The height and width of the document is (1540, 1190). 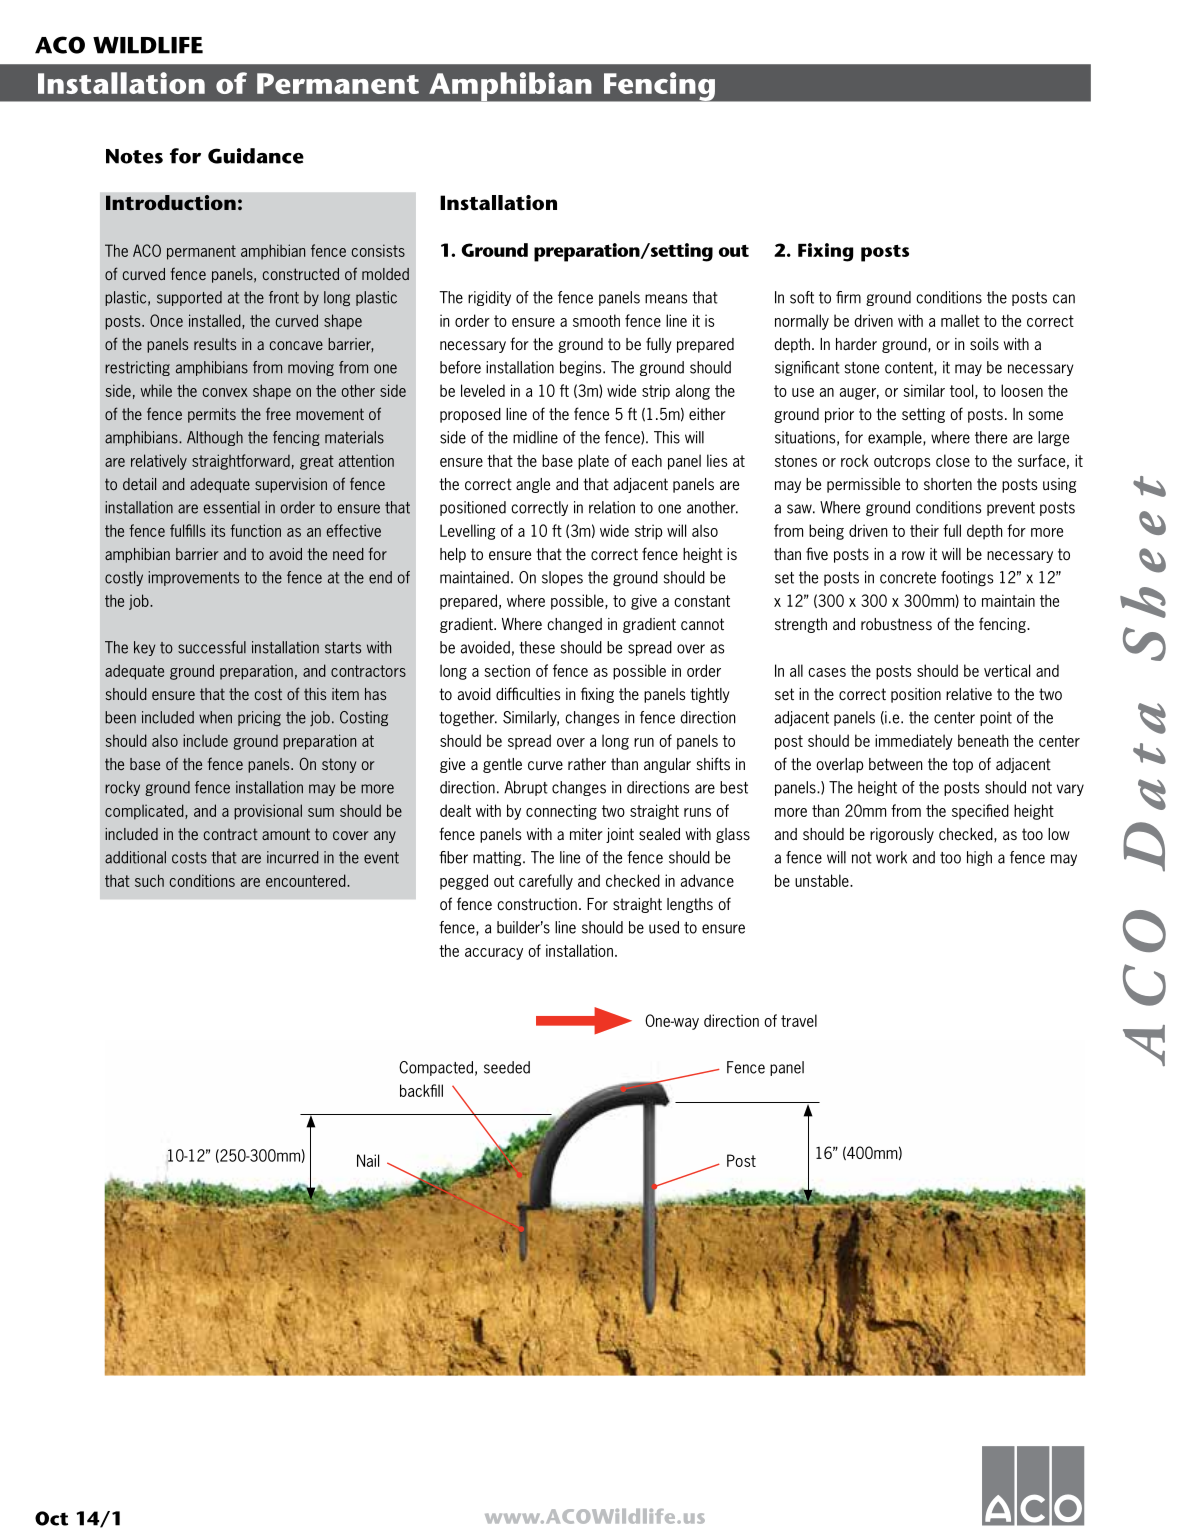 What do you see at coordinates (144, 648) in the document?
I see `key` at bounding box center [144, 648].
